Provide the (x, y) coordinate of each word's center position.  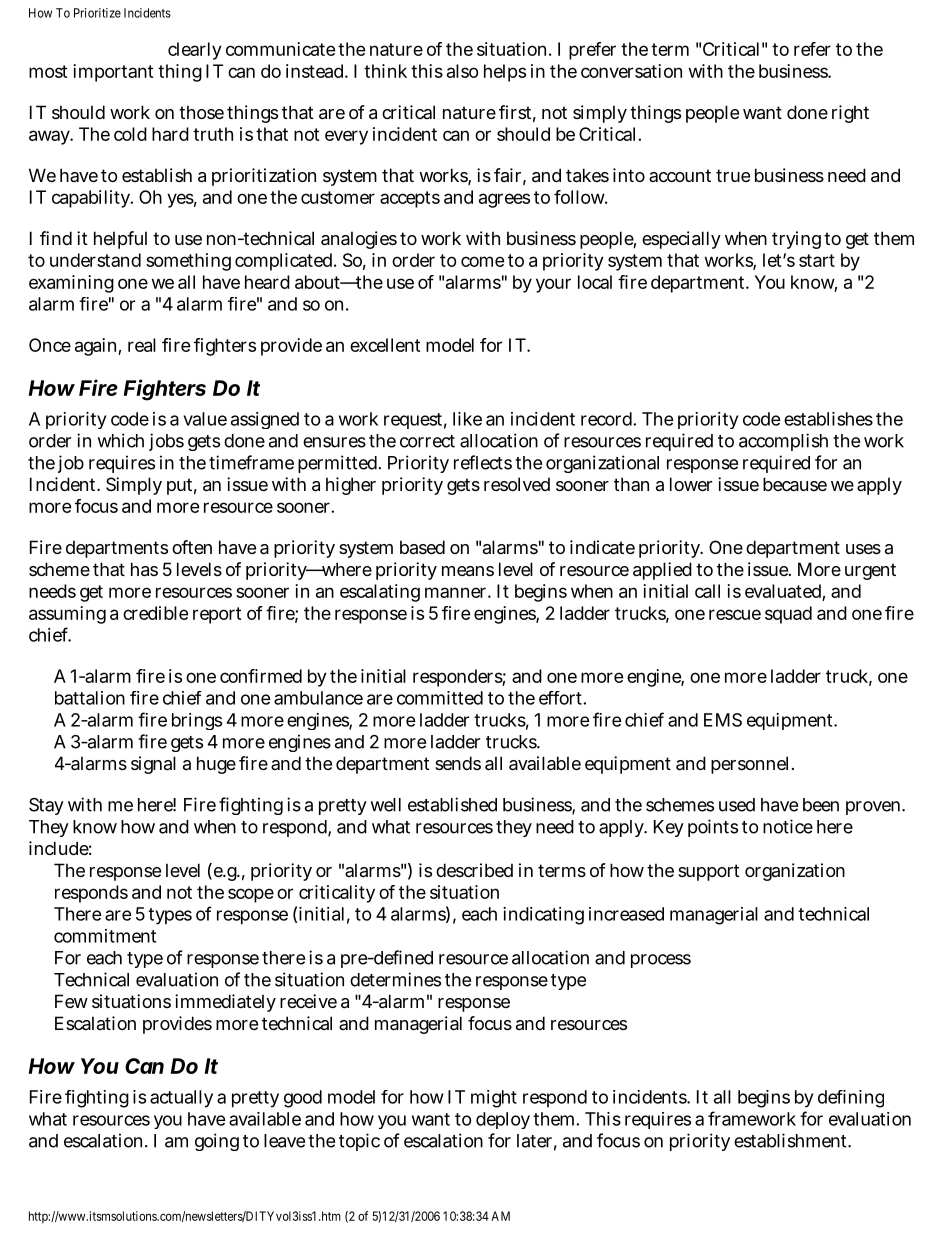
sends (458, 763)
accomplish (783, 442)
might (494, 1099)
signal (153, 765)
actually (181, 1099)
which (121, 440)
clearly (195, 51)
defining (851, 1099)
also (462, 71)
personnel (752, 765)
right (850, 114)
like (467, 419)
